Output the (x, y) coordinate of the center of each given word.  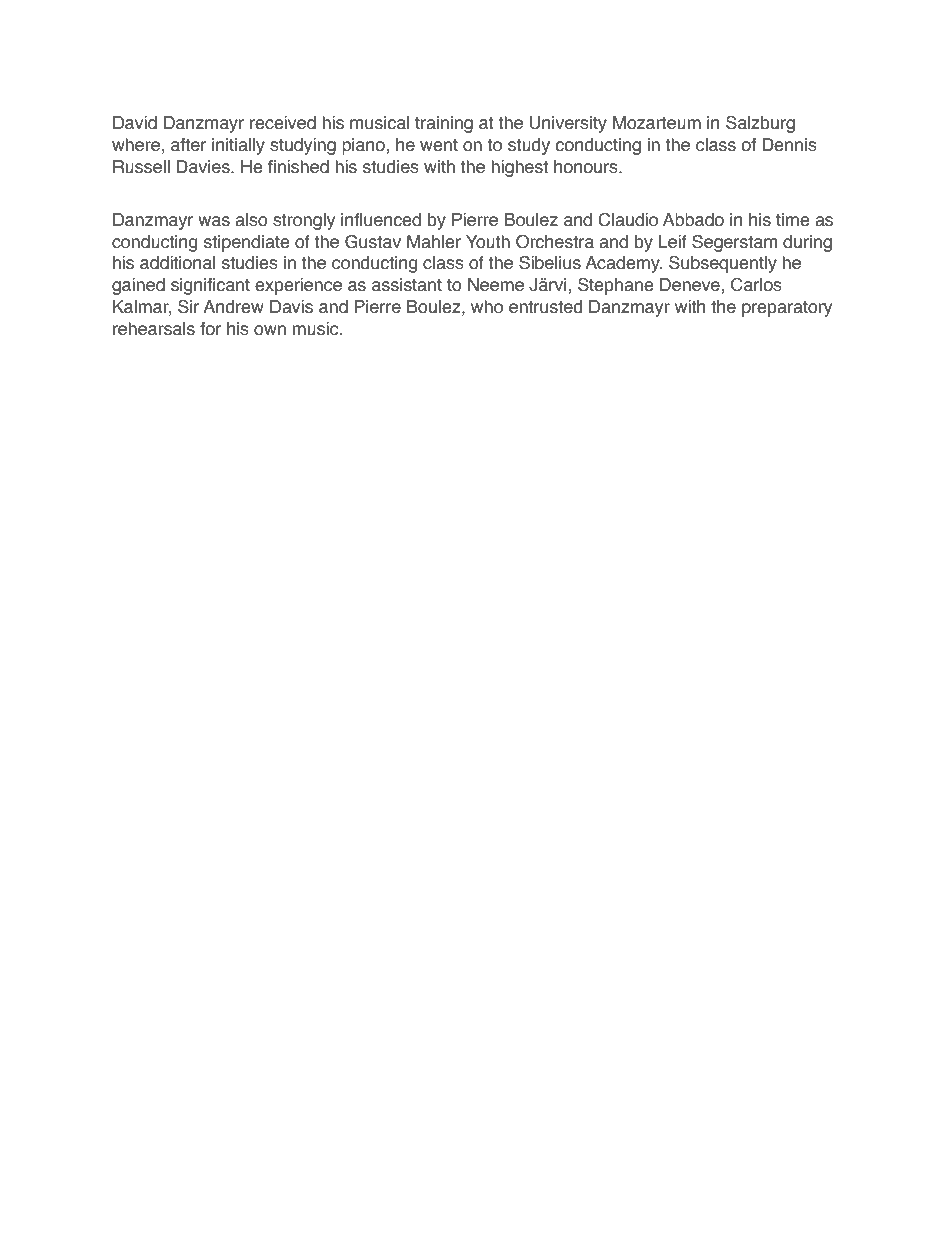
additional (177, 263)
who (487, 307)
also (251, 220)
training (444, 124)
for (210, 329)
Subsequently (723, 264)
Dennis (789, 145)
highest (519, 168)
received (283, 123)
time (792, 220)
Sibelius (550, 263)
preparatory (787, 309)
